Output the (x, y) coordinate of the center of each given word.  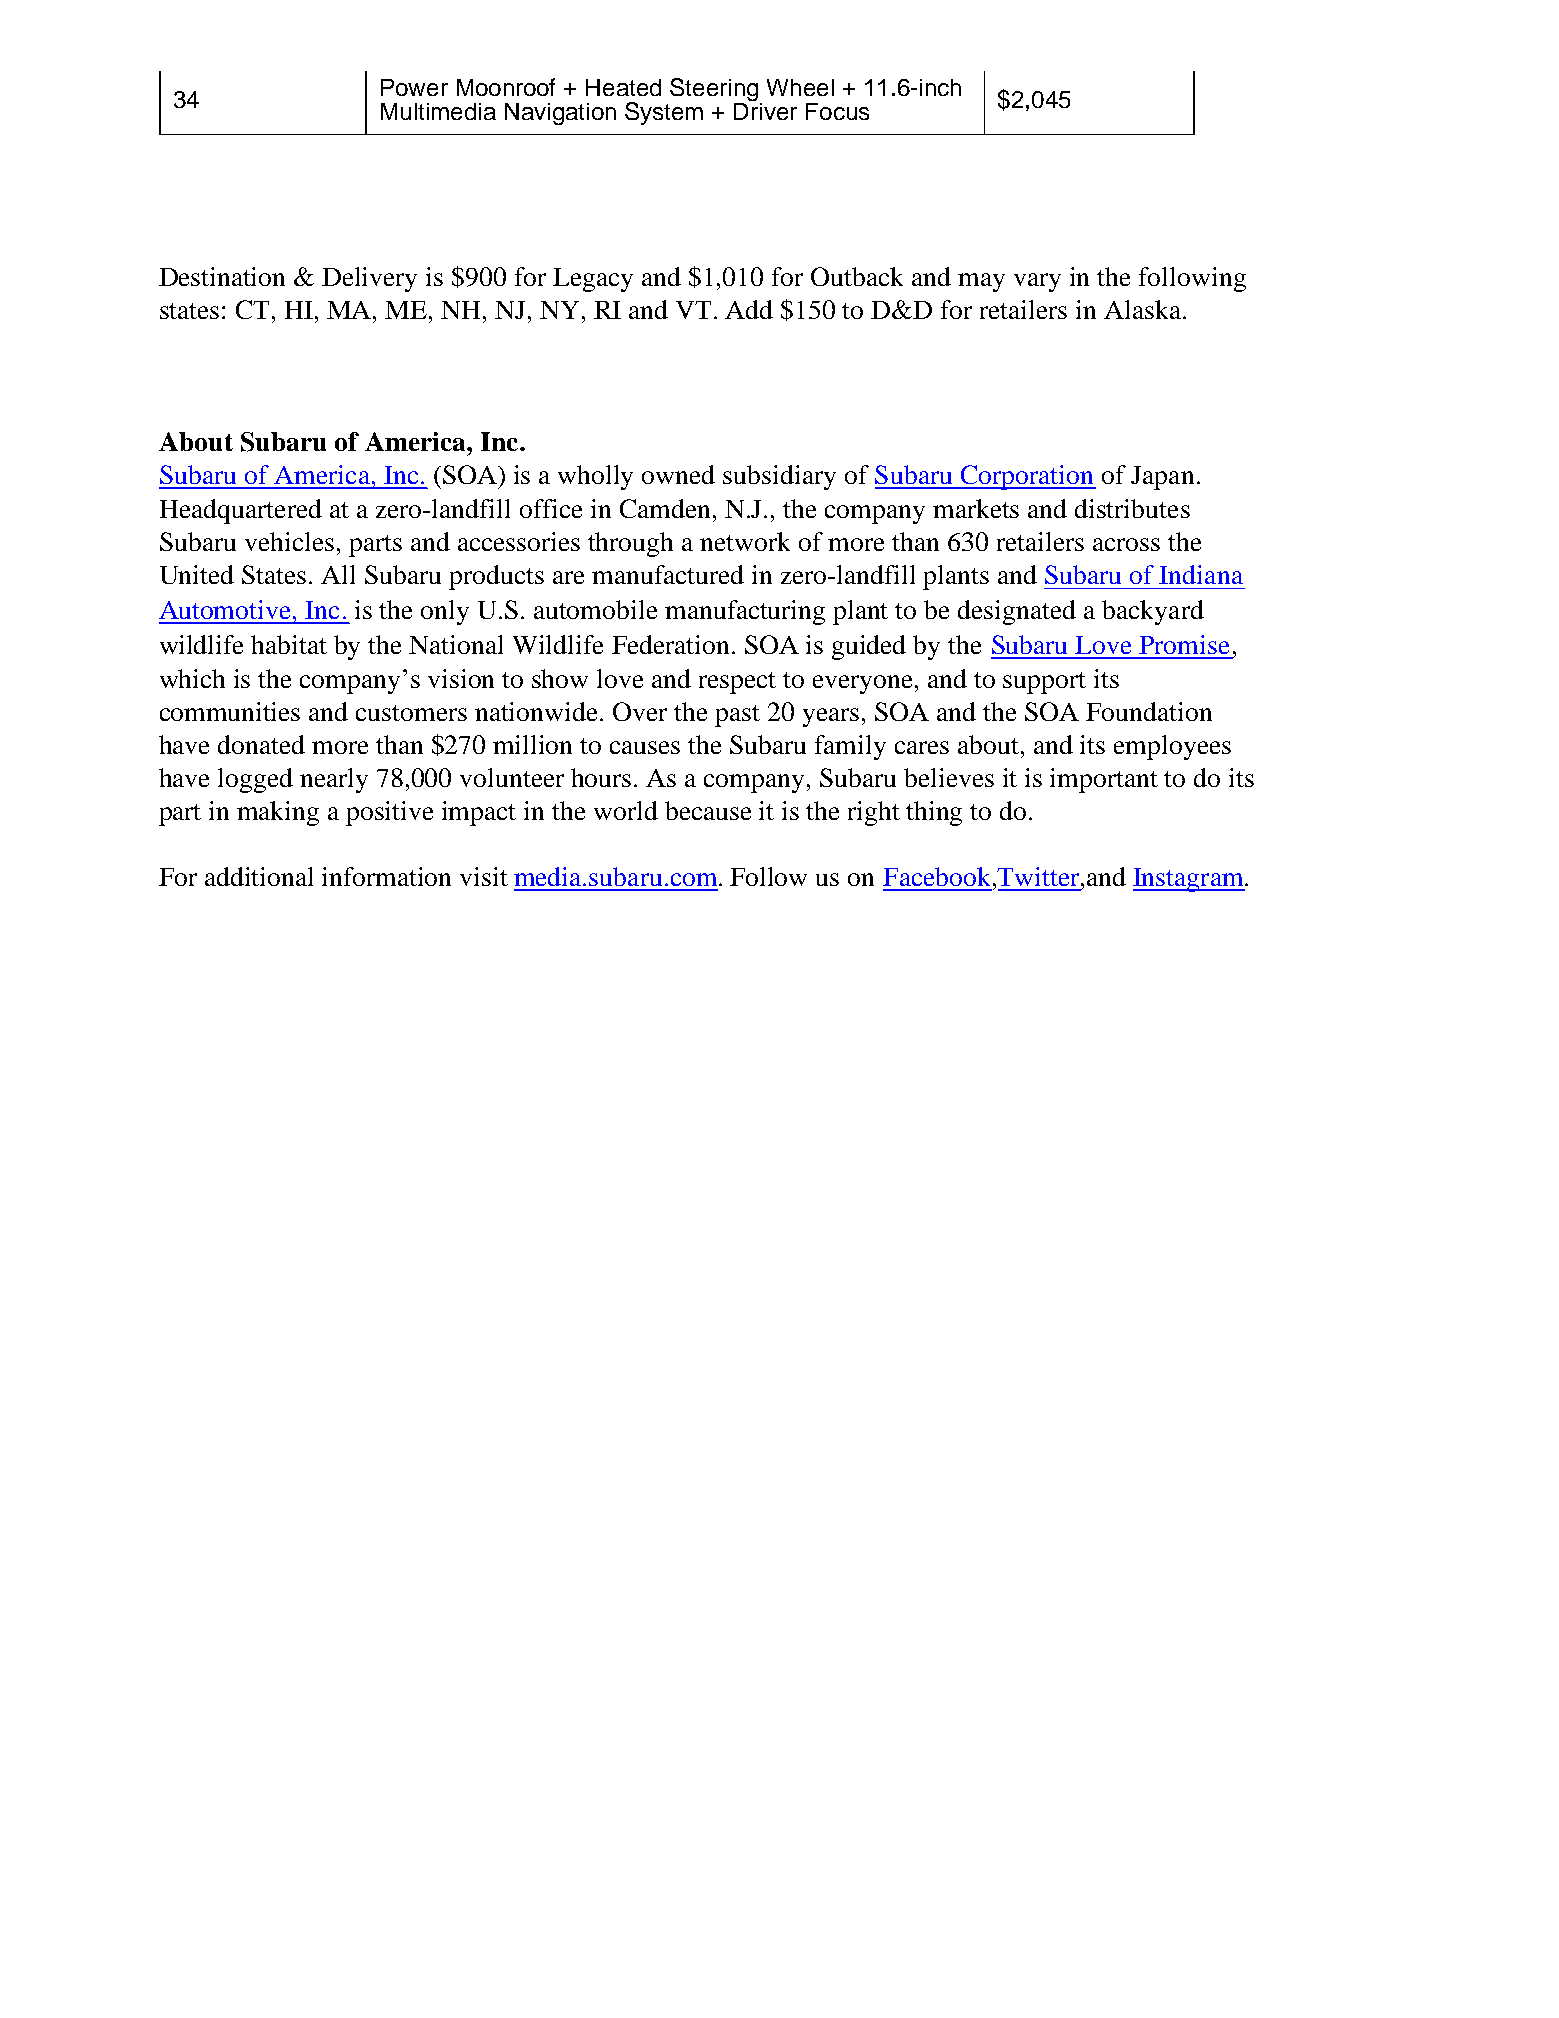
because (708, 810)
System (664, 113)
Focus (837, 111)
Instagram (1189, 880)
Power (414, 87)
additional (259, 876)
